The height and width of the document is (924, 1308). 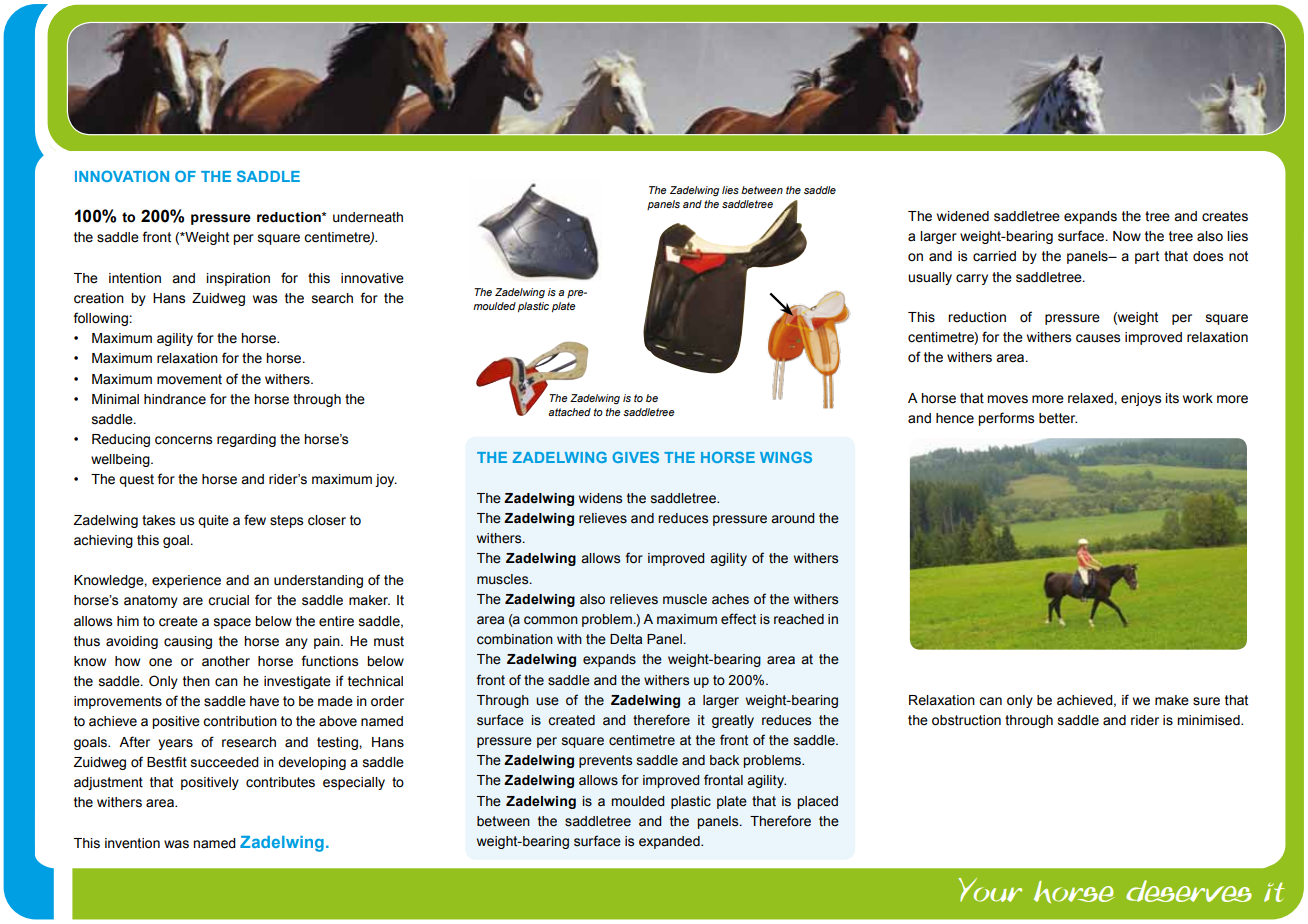 I want to click on underneath, so click(x=368, y=217).
